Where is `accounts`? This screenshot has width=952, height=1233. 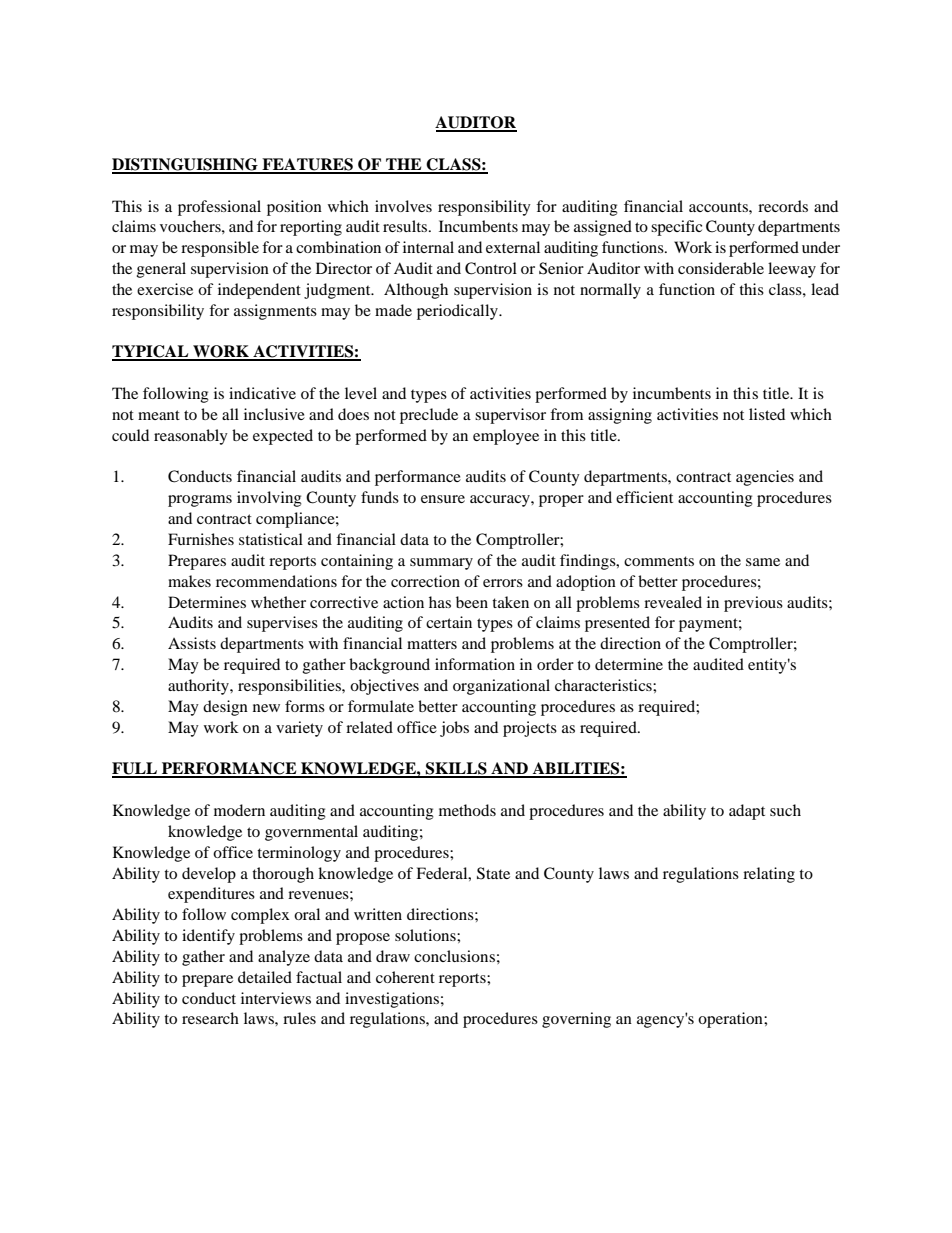 accounts is located at coordinates (719, 207).
